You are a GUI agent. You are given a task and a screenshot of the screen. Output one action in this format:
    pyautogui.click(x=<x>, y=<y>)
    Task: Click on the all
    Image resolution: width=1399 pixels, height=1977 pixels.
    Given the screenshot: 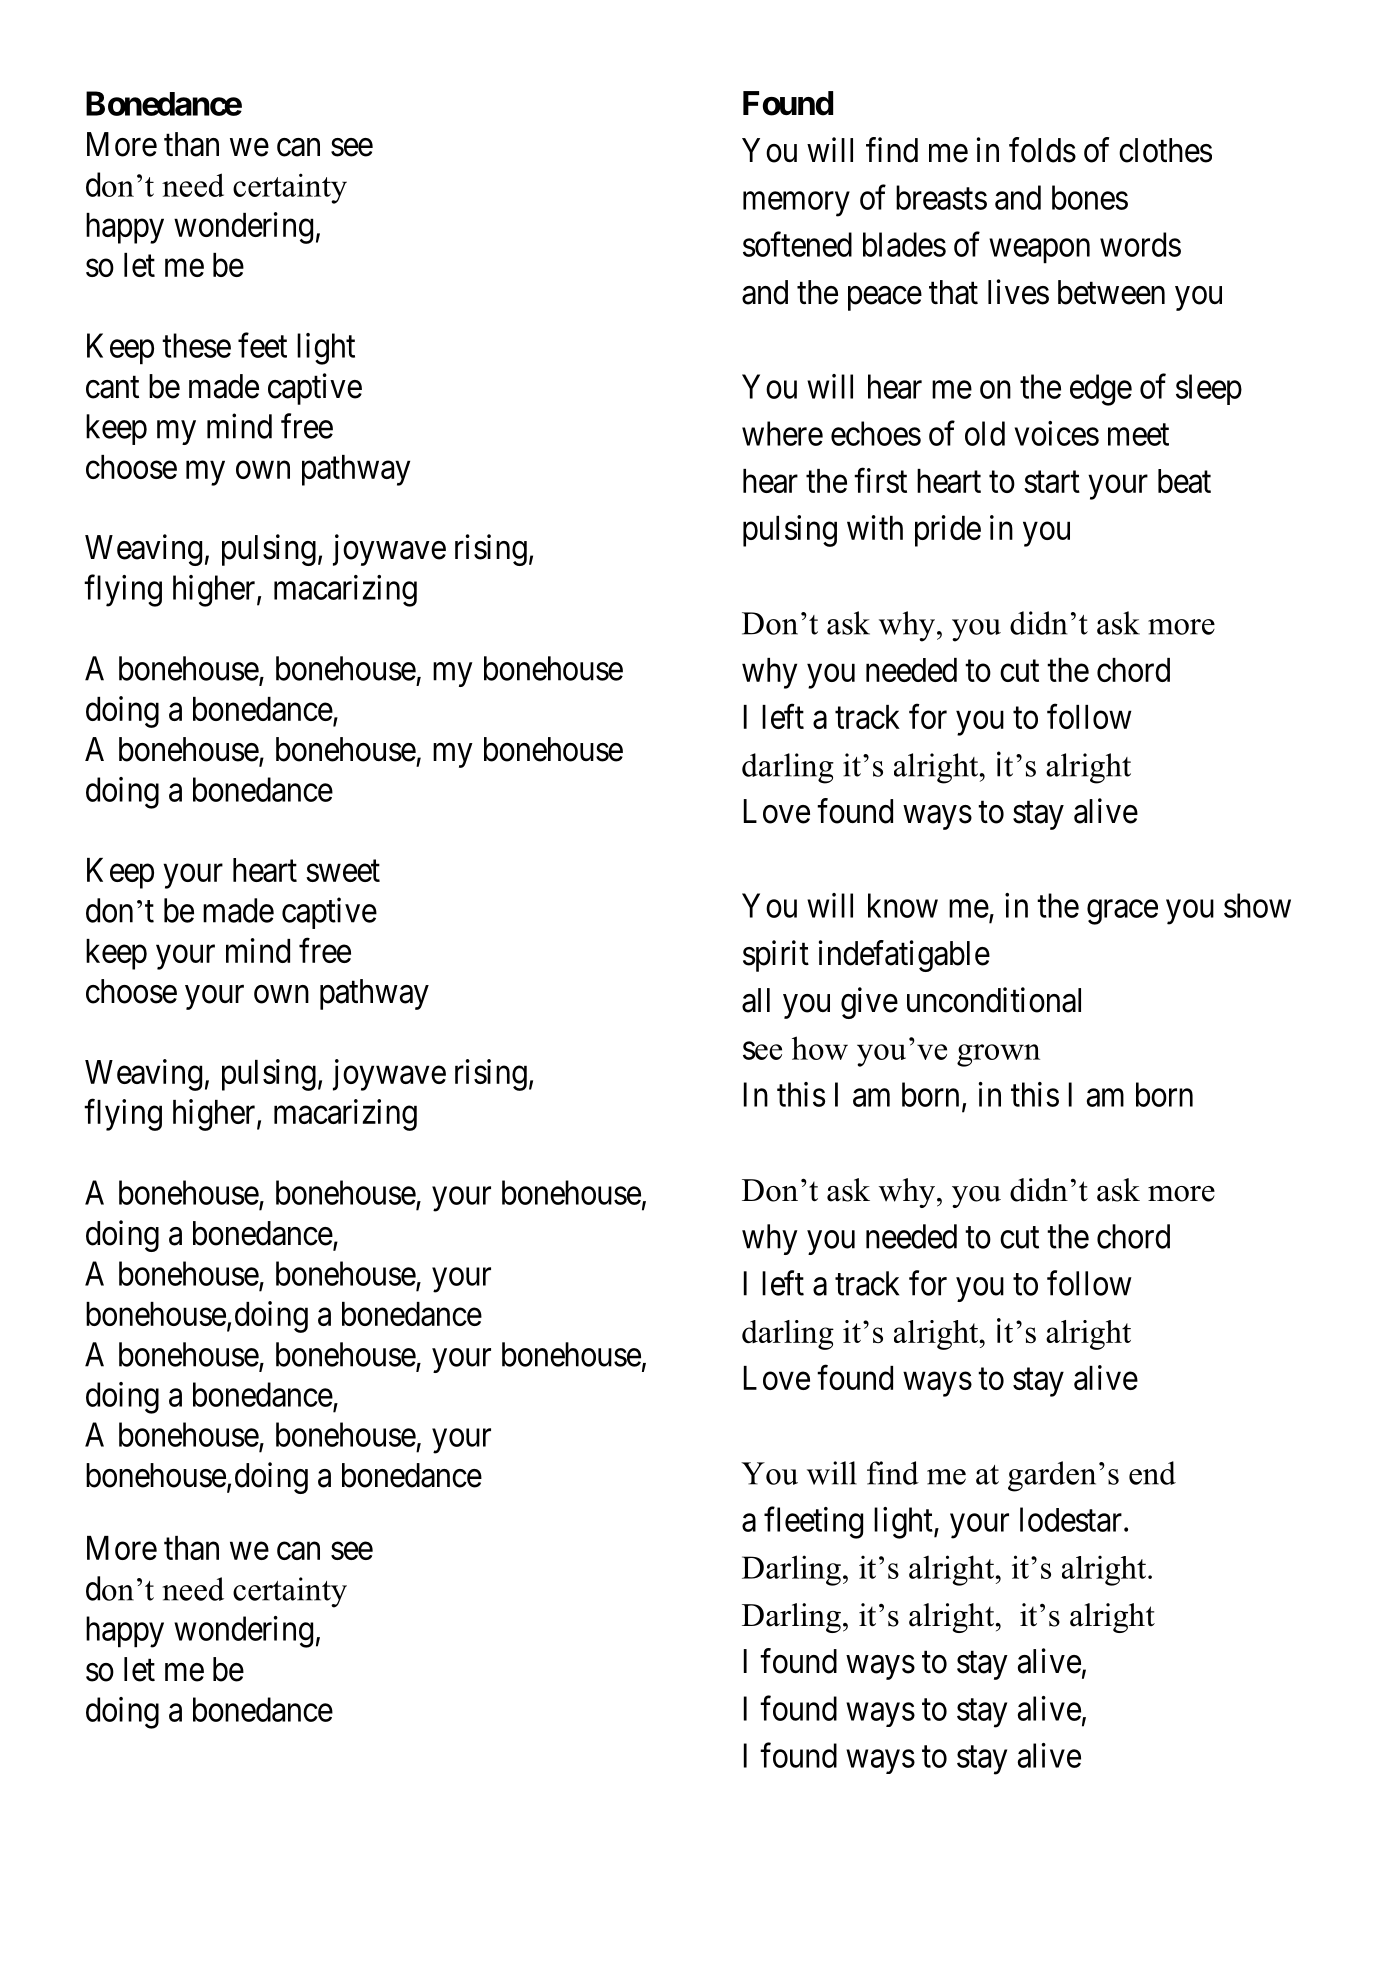 What is the action you would take?
    pyautogui.click(x=756, y=1000)
